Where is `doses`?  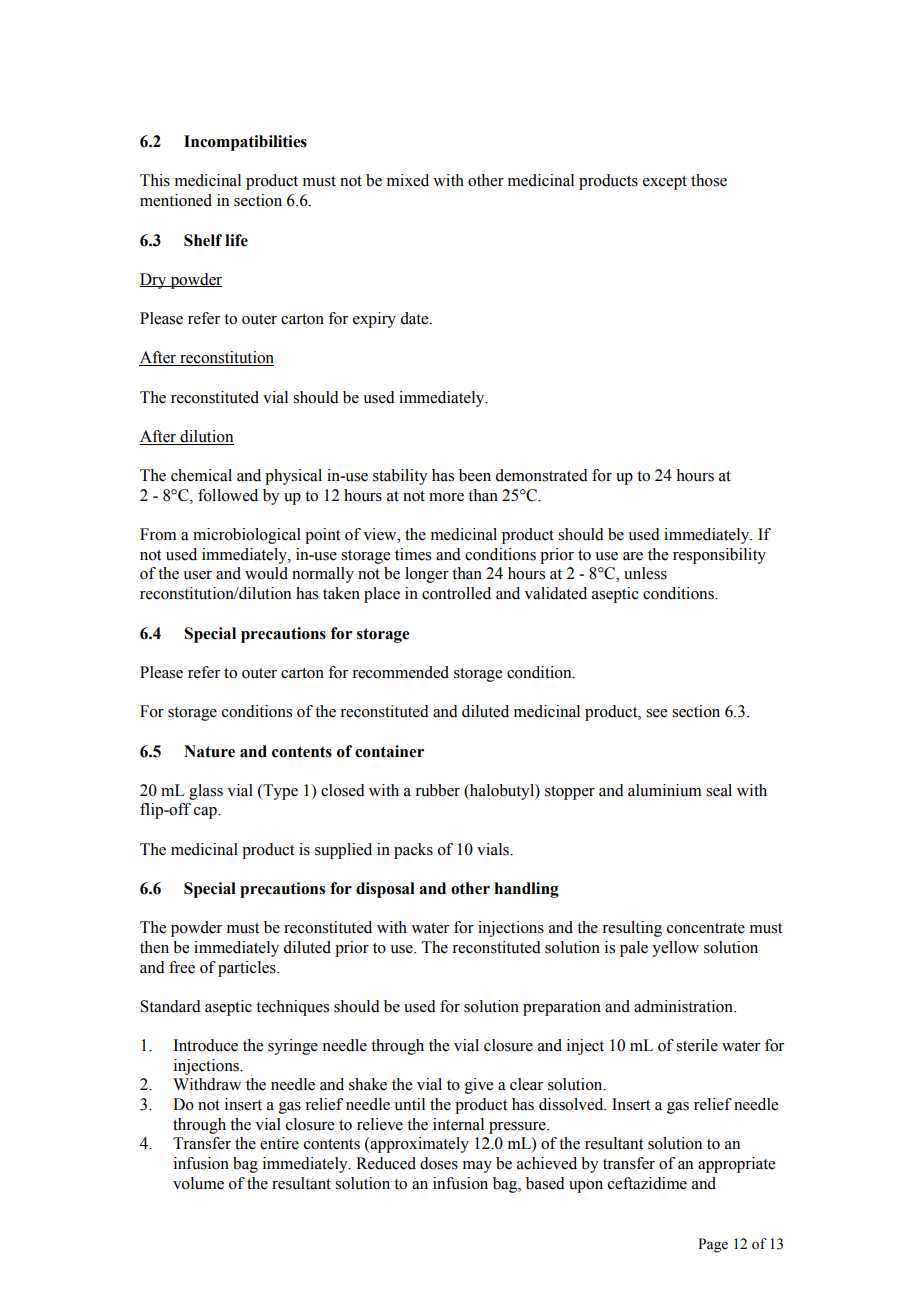 doses is located at coordinates (439, 1163).
